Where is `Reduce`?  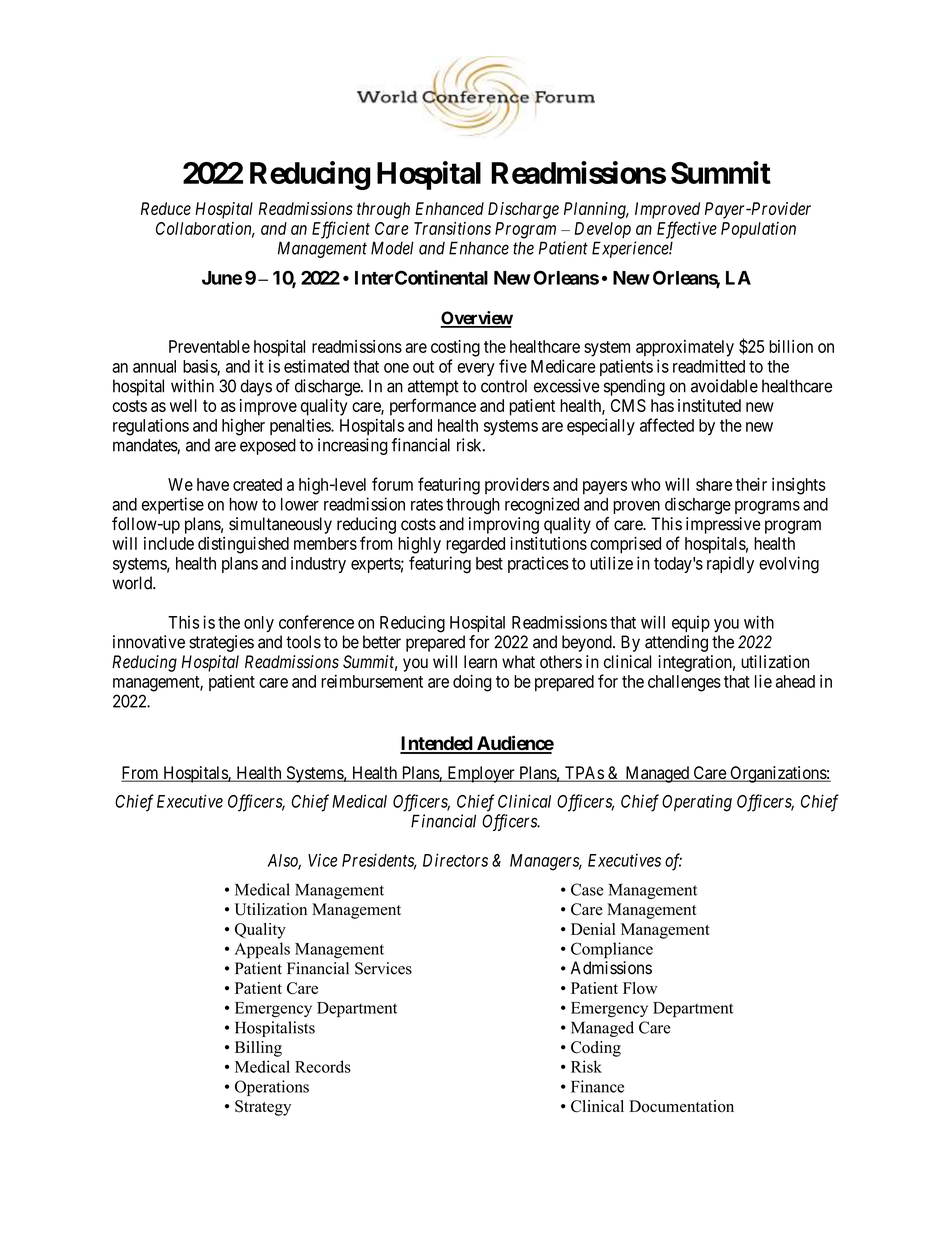
Reduce is located at coordinates (166, 208).
